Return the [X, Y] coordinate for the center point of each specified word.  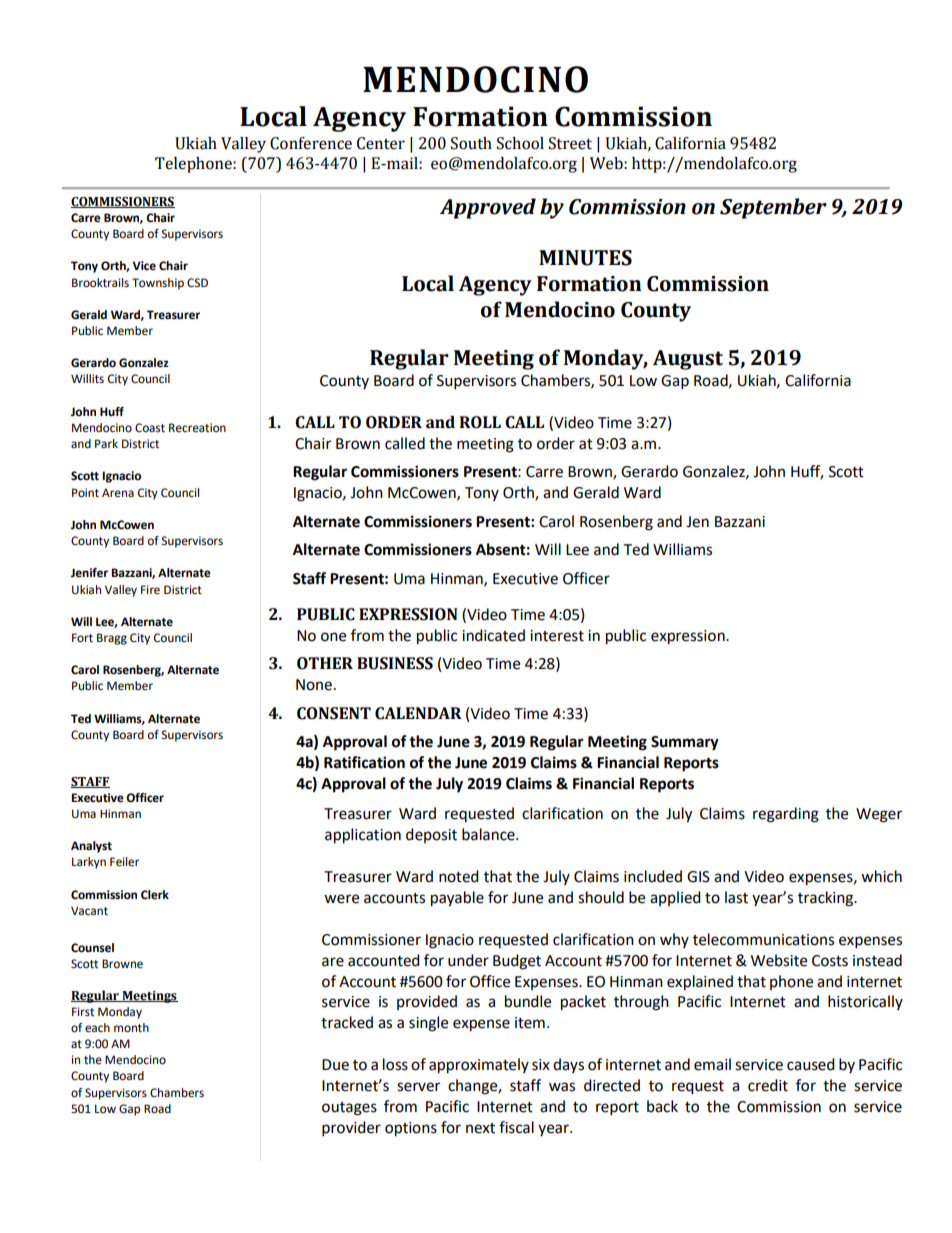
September [773, 208]
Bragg [112, 639]
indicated [493, 635]
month [131, 1028]
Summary [685, 743]
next [480, 1128]
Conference [311, 143]
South [471, 143]
